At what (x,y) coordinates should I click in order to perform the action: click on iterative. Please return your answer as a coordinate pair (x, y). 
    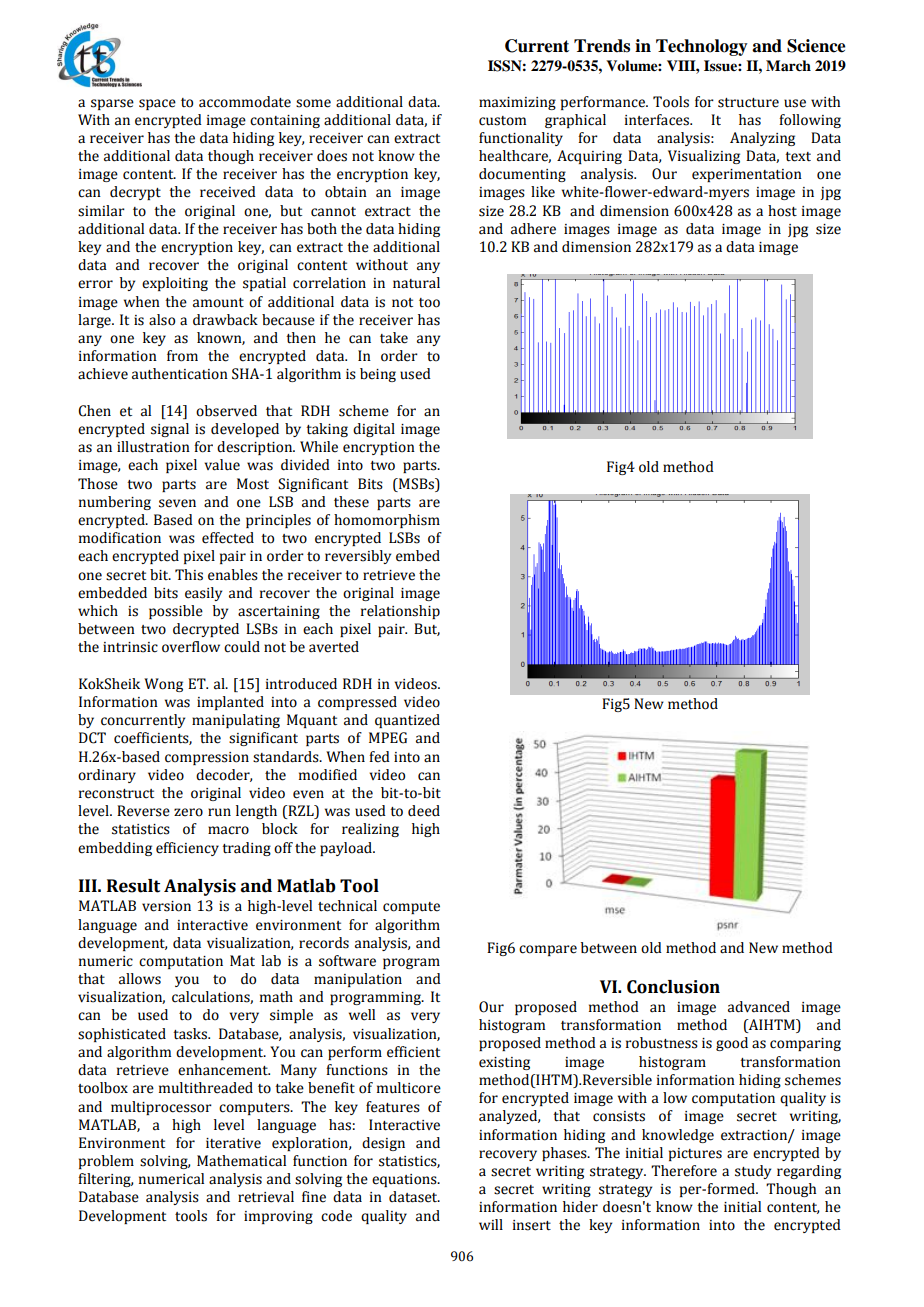
    Looking at the image, I should click on (233, 1143).
